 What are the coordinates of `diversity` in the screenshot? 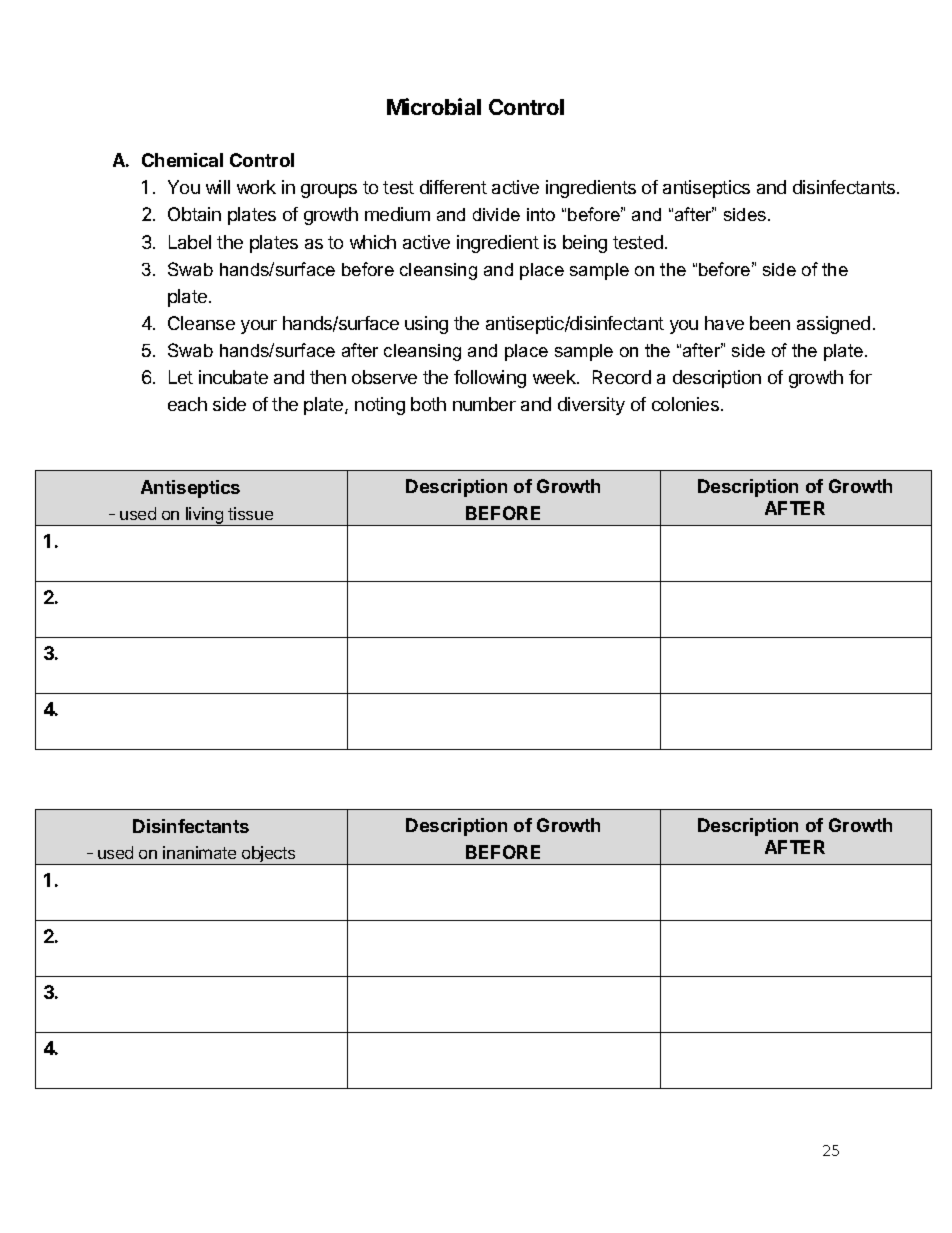 It's located at (591, 406).
